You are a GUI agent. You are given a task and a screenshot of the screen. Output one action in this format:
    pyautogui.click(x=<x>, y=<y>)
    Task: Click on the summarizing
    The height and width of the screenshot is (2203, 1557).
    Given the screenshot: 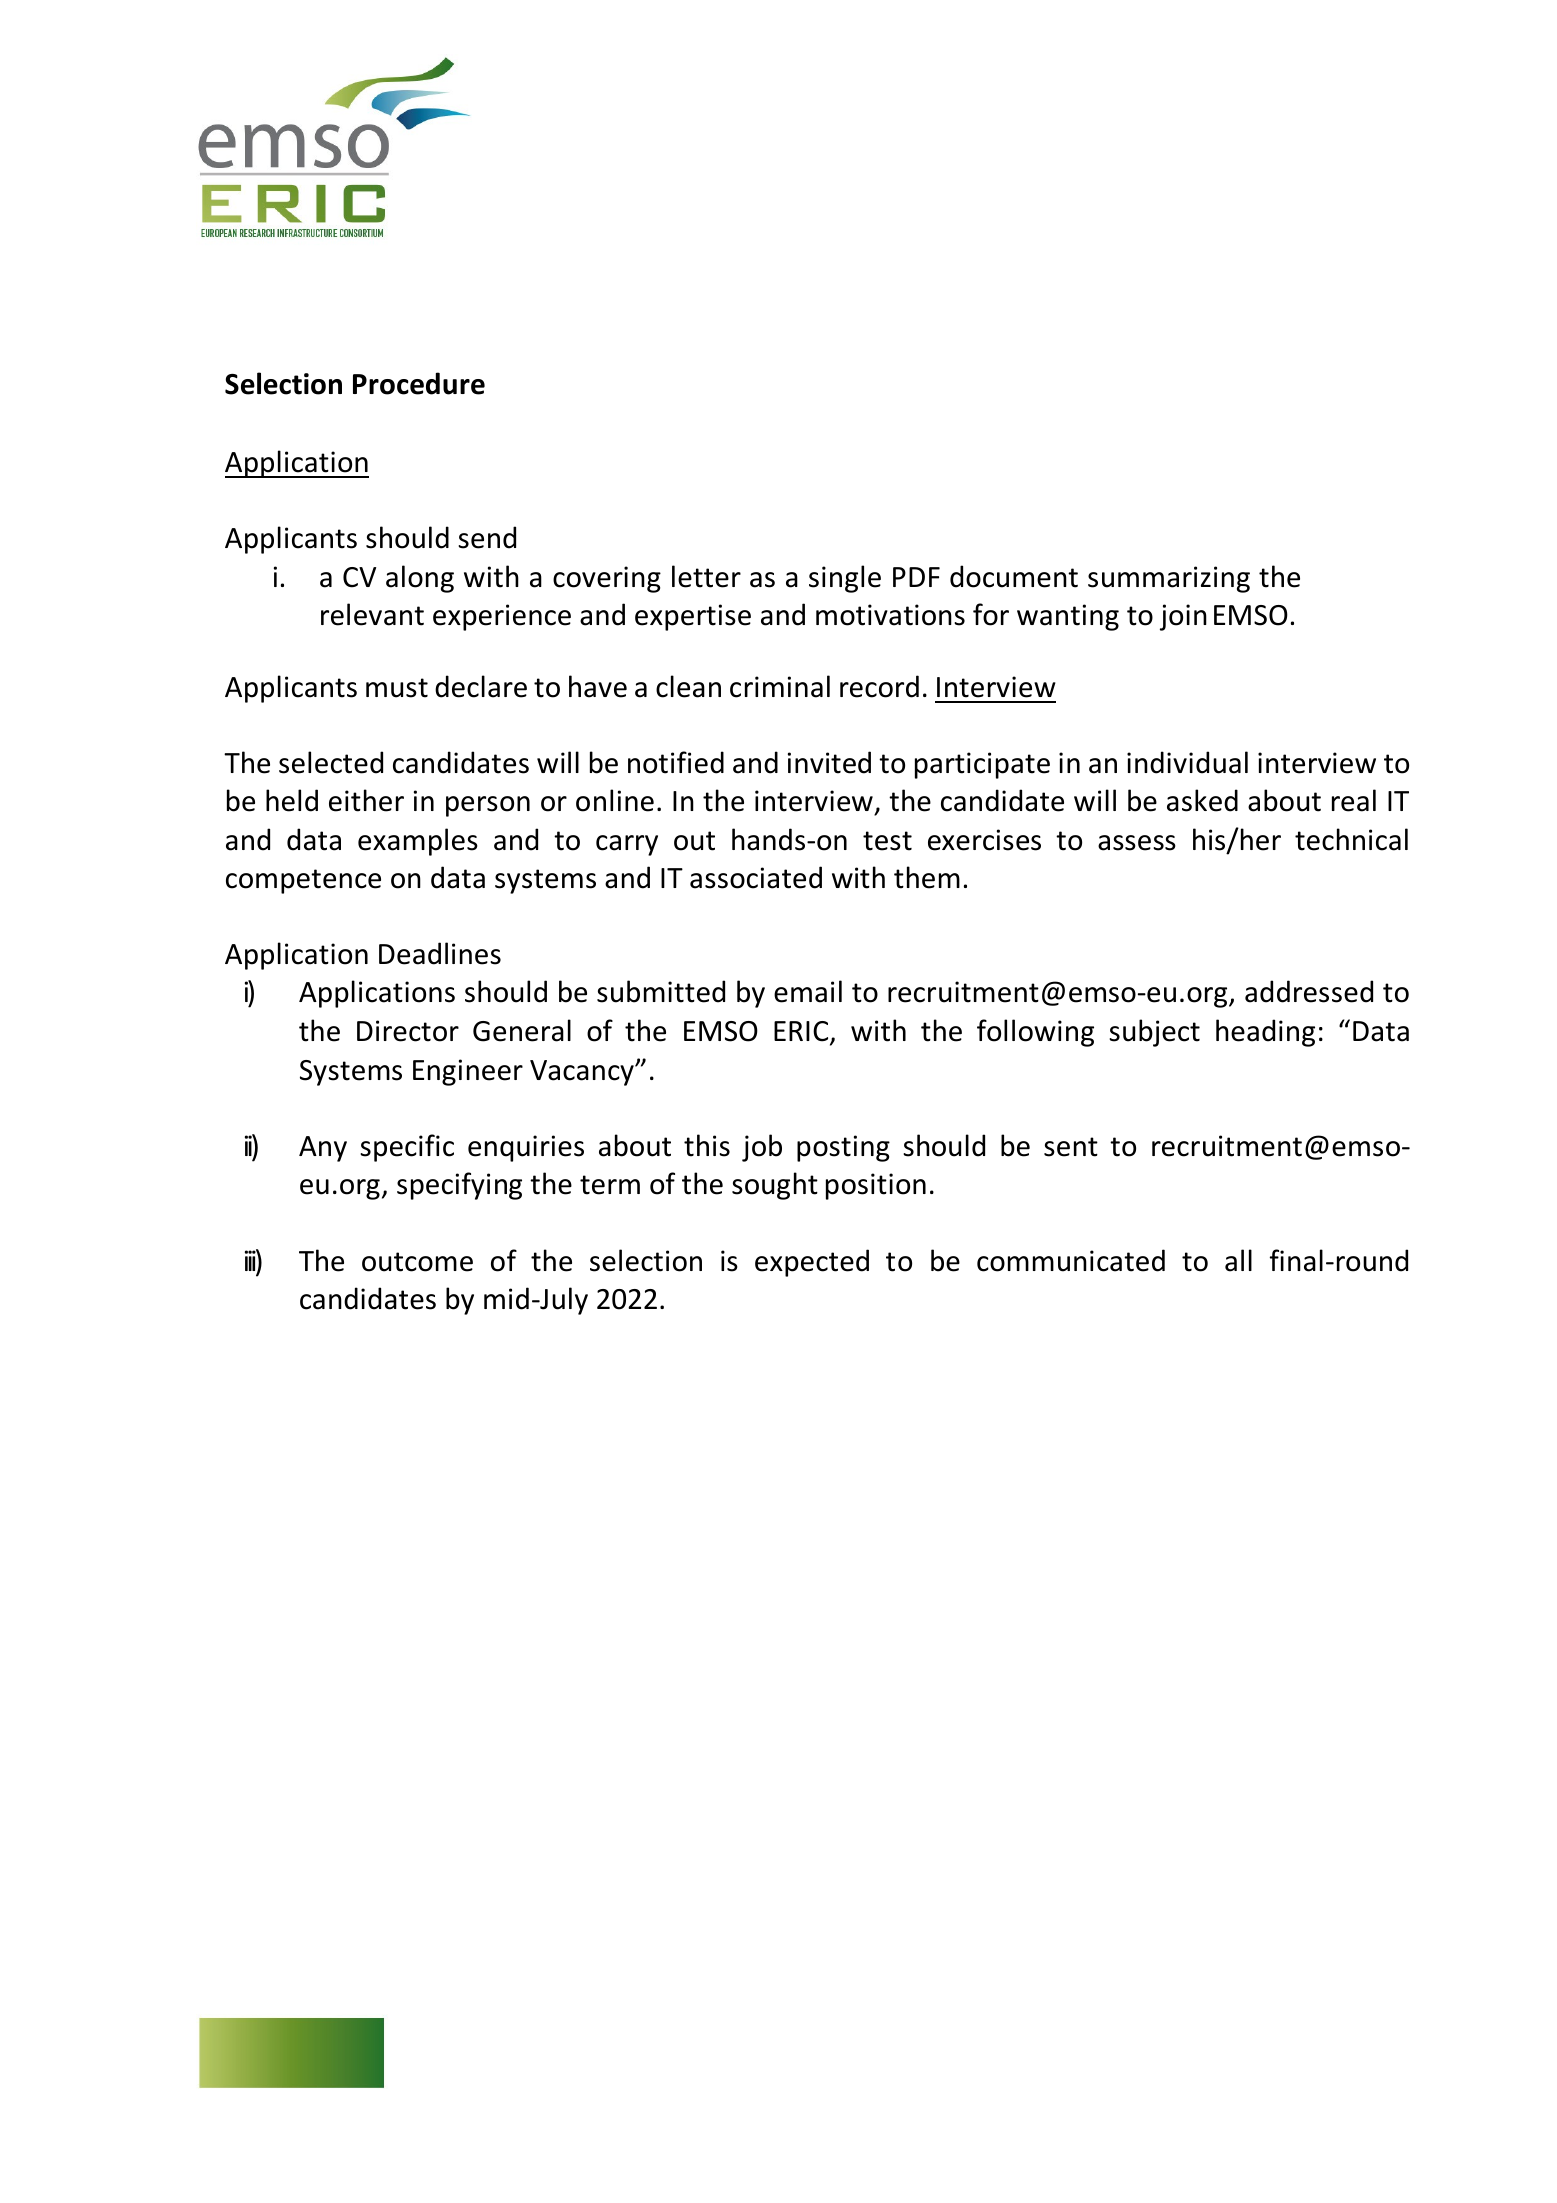 What is the action you would take?
    pyautogui.click(x=1169, y=579)
